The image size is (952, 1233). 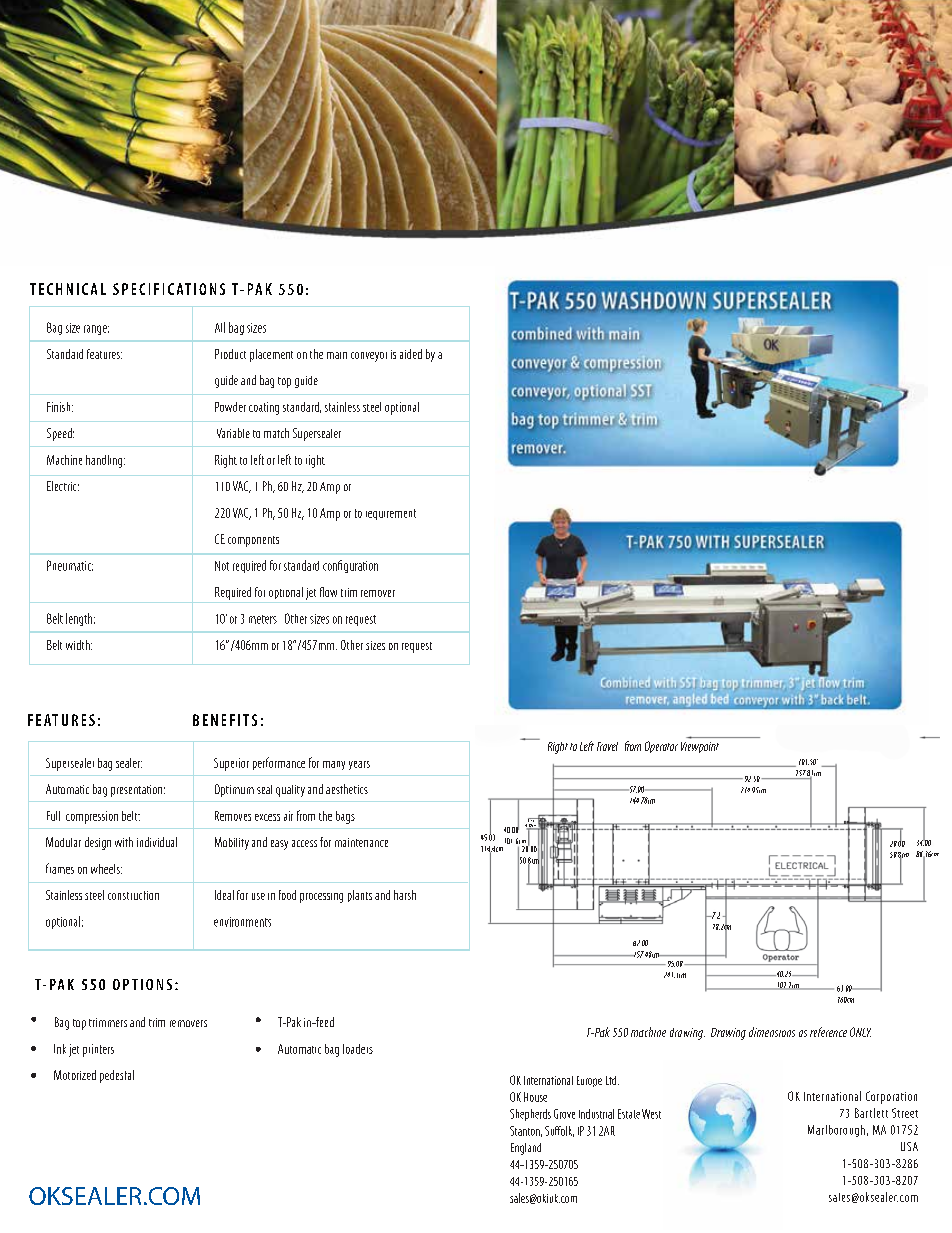 What do you see at coordinates (607, 746) in the screenshot?
I see `Travel` at bounding box center [607, 746].
